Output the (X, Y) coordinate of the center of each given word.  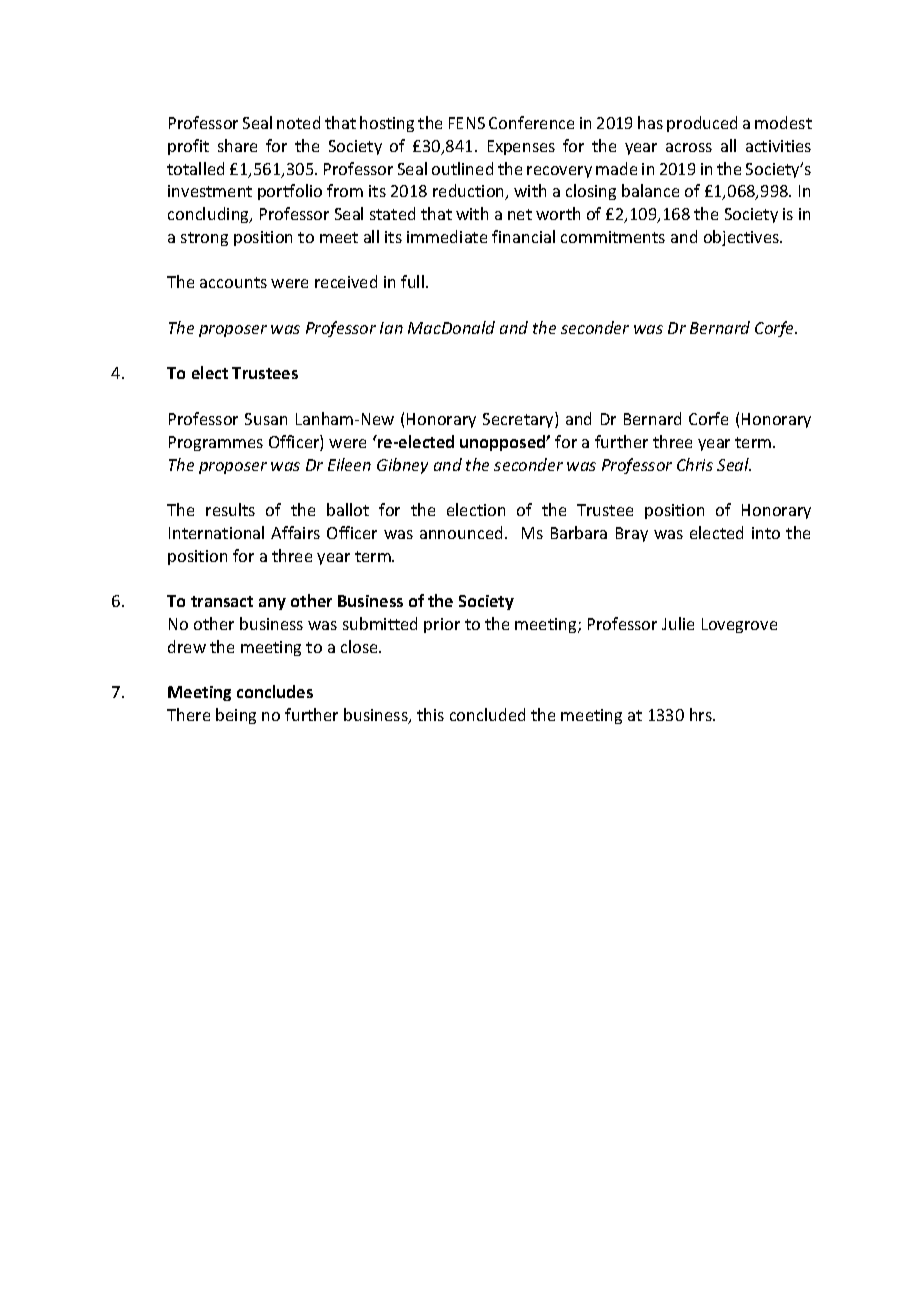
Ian (391, 328)
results (230, 509)
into (766, 533)
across (689, 147)
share (237, 145)
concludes (275, 691)
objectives (742, 238)
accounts (233, 282)
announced (461, 532)
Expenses (521, 147)
